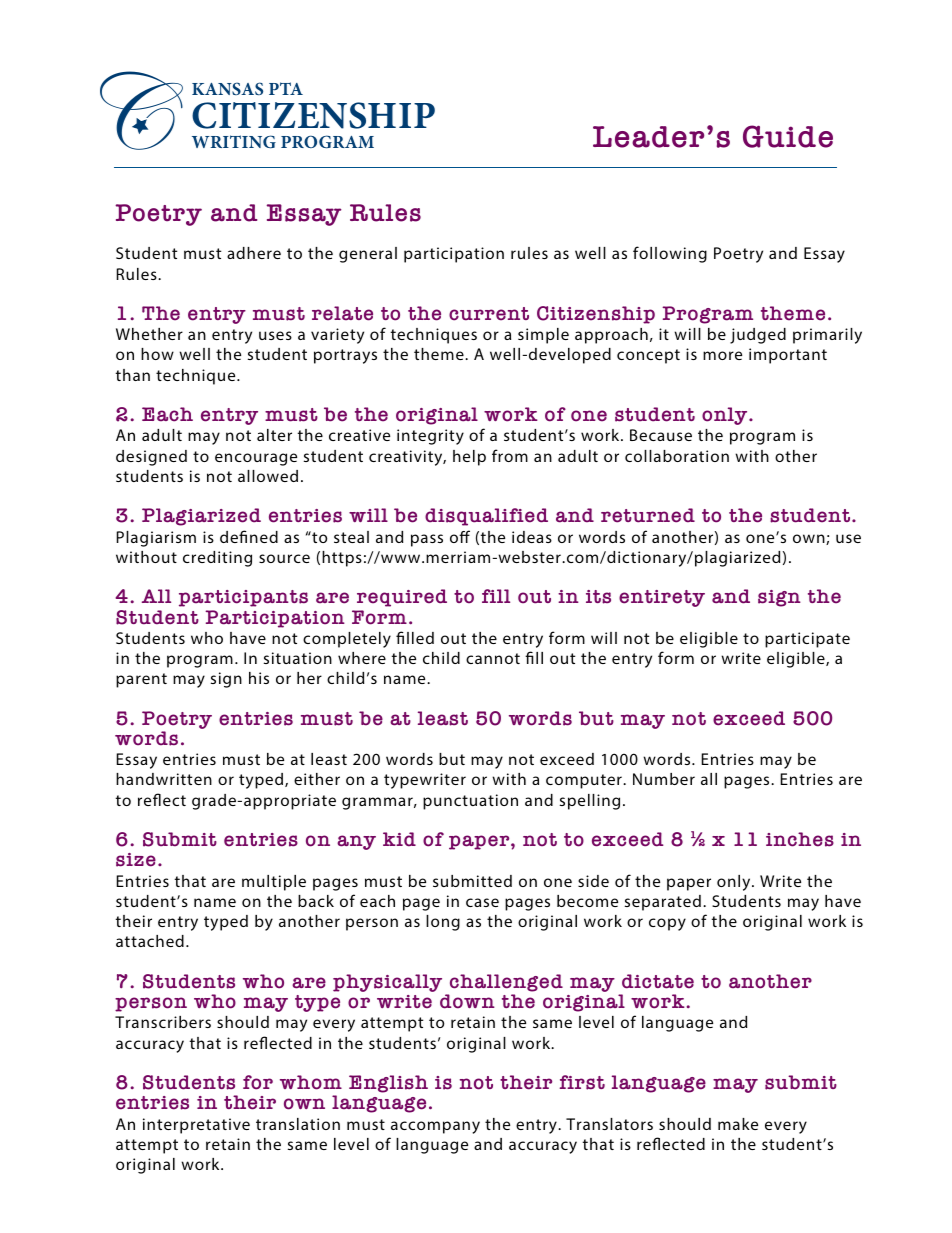 Image resolution: width=952 pixels, height=1233 pixels. I want to click on WRITING, so click(234, 142).
